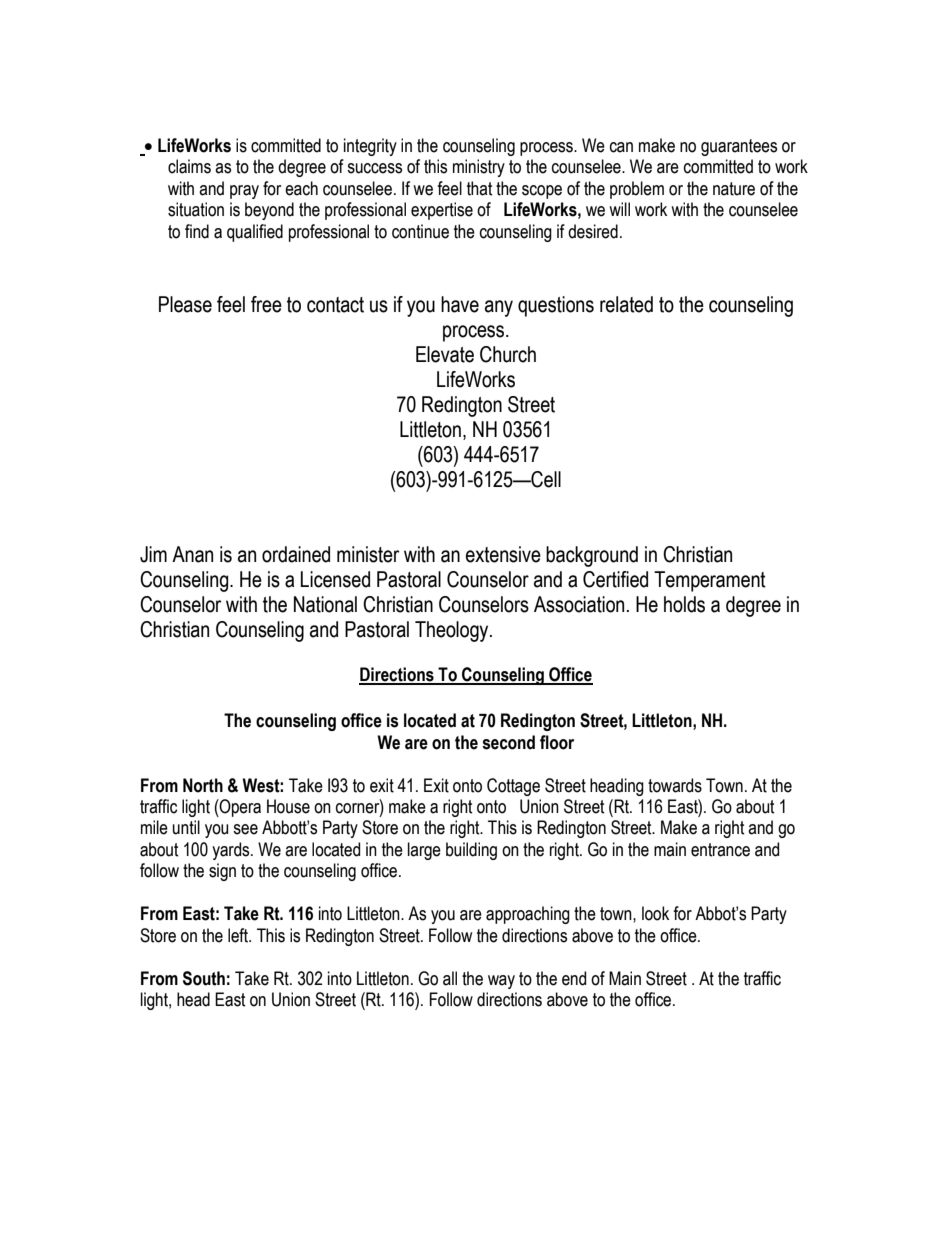 Image resolution: width=952 pixels, height=1233 pixels. What do you see at coordinates (239, 935) in the document?
I see `left` at bounding box center [239, 935].
